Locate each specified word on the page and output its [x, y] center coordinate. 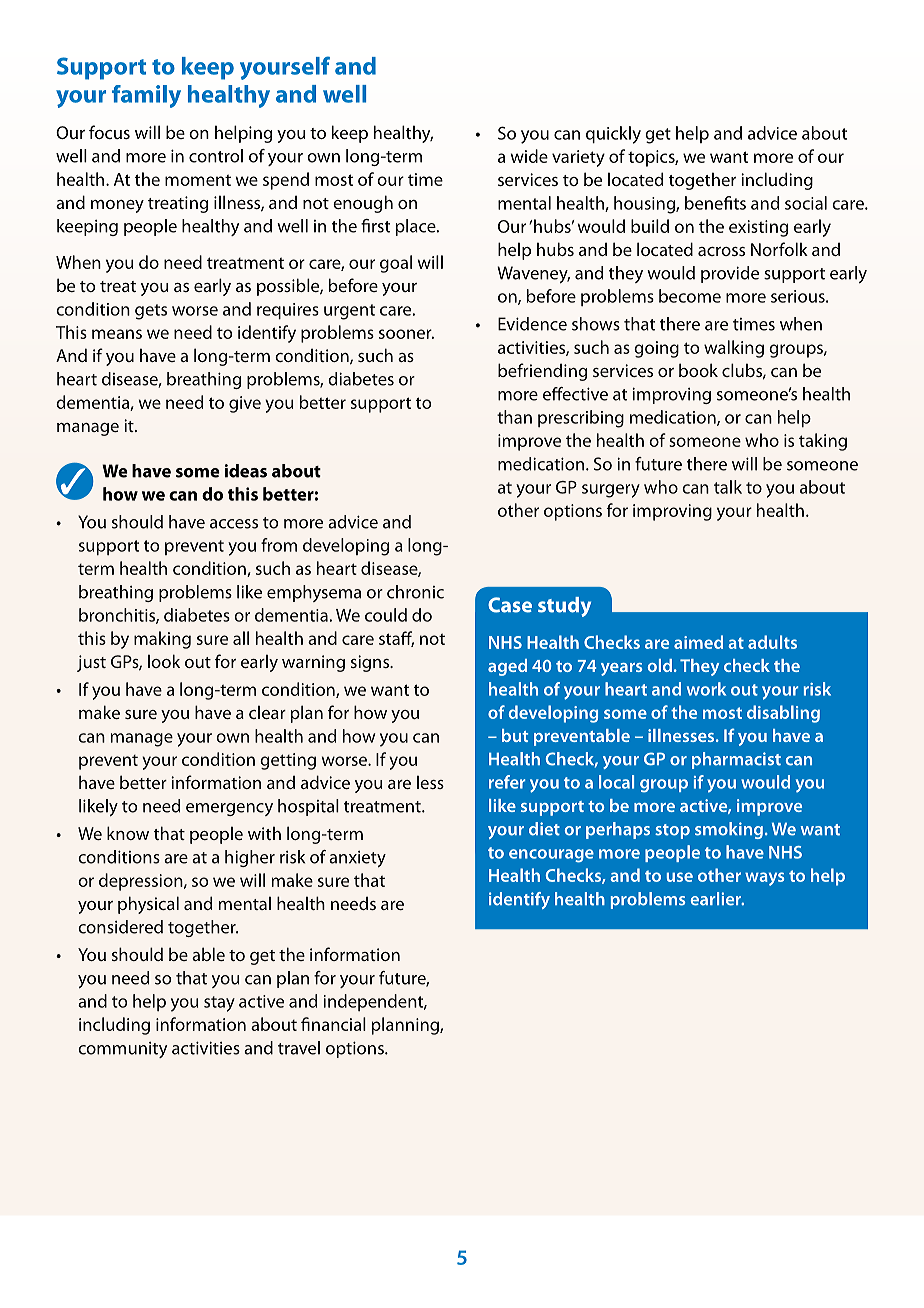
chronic [415, 592]
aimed [698, 642]
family [146, 96]
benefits [715, 203]
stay [219, 1004]
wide [529, 156]
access [234, 524]
